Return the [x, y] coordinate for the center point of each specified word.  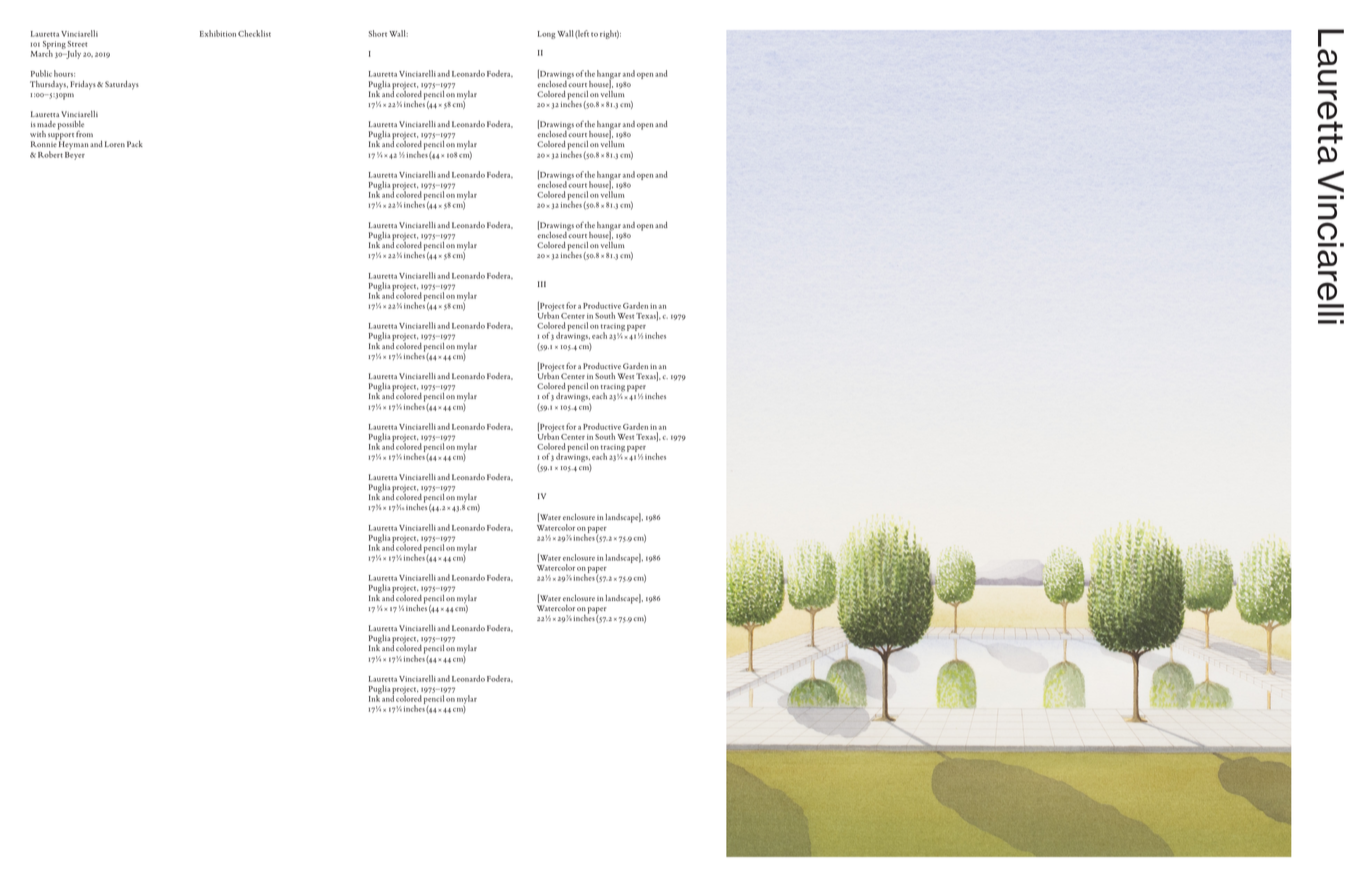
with [38, 134]
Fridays [84, 85]
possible [71, 126]
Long [547, 35]
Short [378, 33]
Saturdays [122, 85]
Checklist [254, 33]
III [542, 284]
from [84, 133]
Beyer [75, 156]
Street [77, 44]
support [61, 137]
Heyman [73, 145]
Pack [135, 144]
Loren [115, 144]
